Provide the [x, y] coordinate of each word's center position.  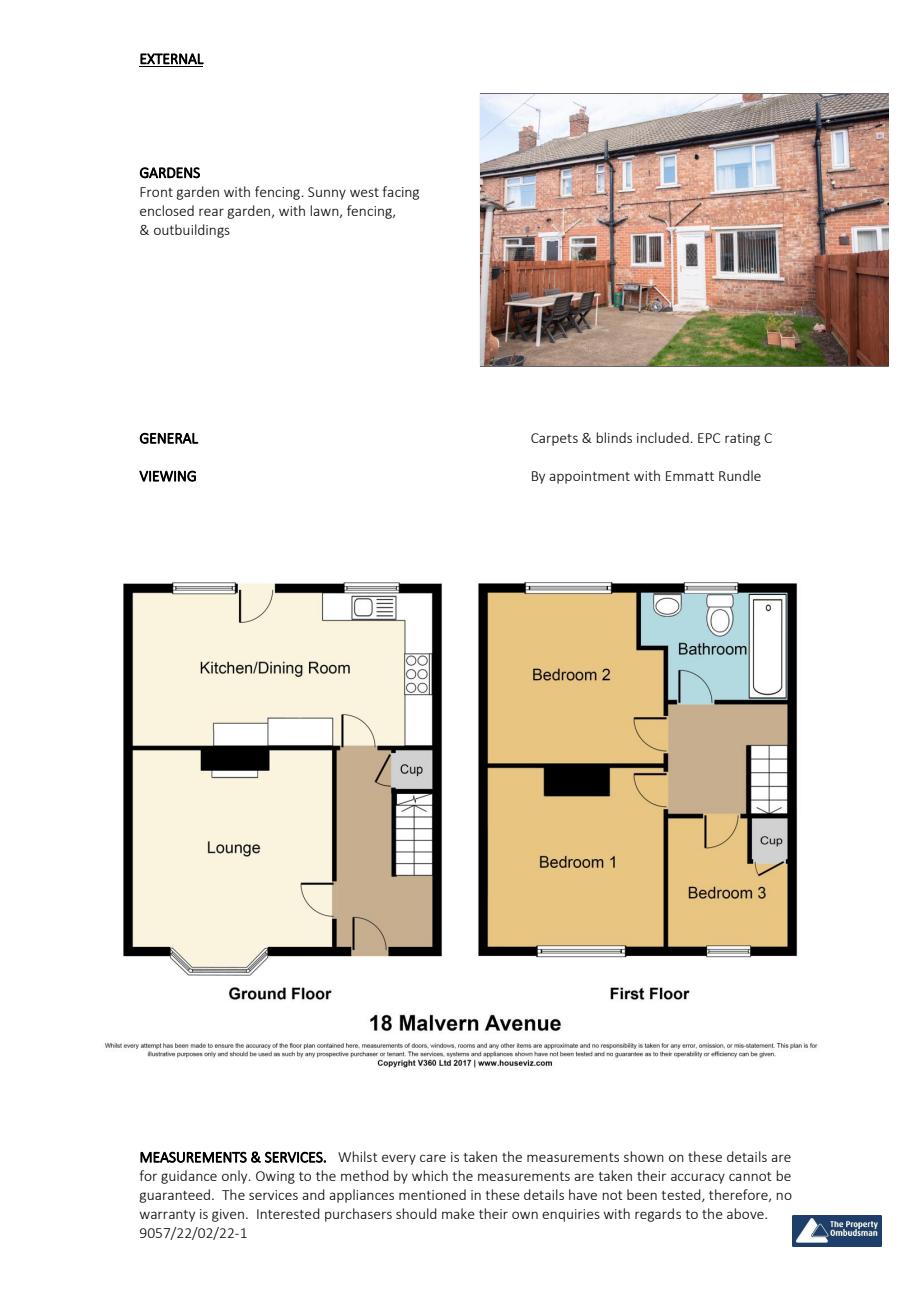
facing [401, 193]
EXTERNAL [172, 59]
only [236, 1177]
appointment [589, 477]
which [430, 1175]
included [663, 437]
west [364, 192]
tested [682, 1195]
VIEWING [167, 476]
